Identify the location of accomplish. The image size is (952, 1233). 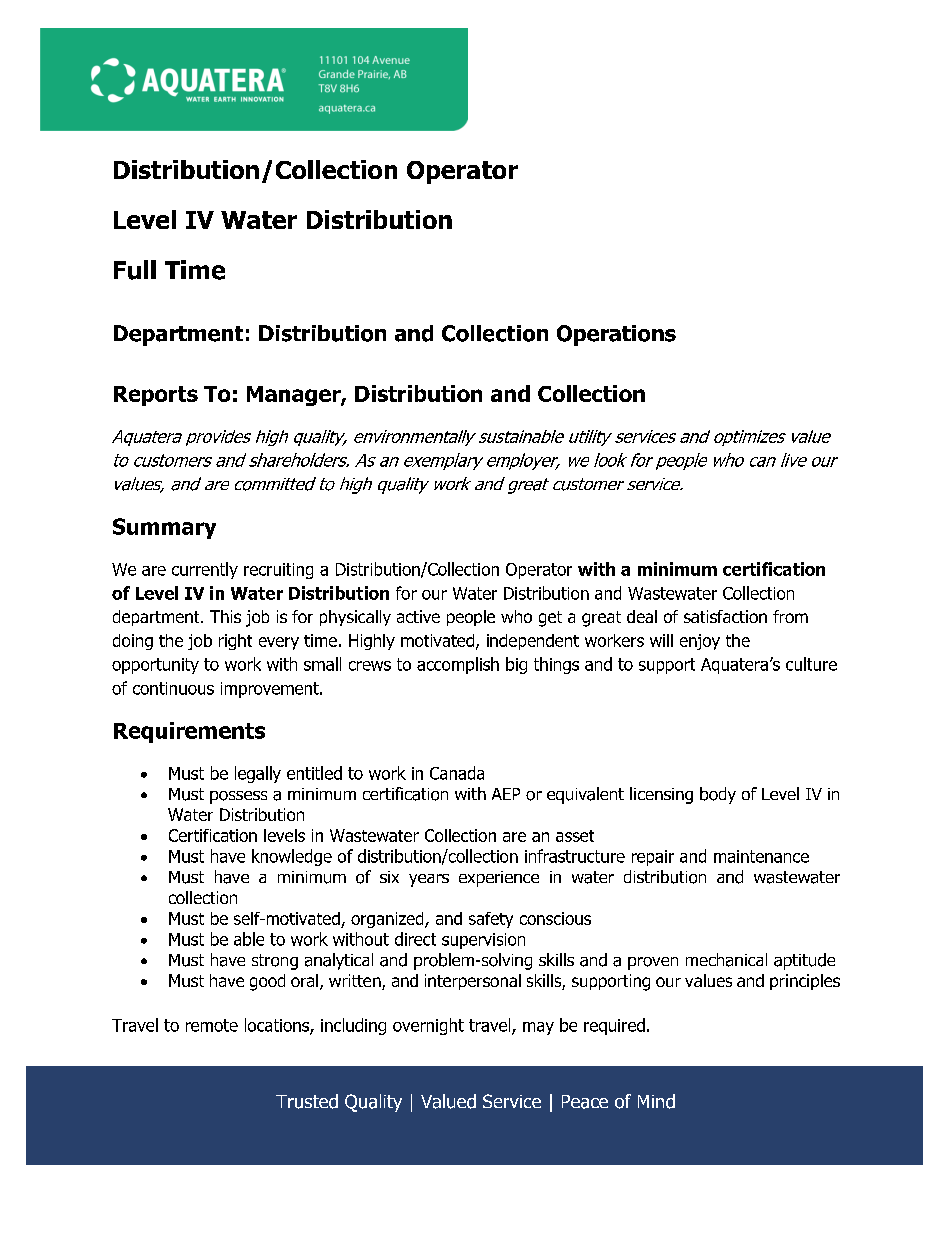
(458, 665).
